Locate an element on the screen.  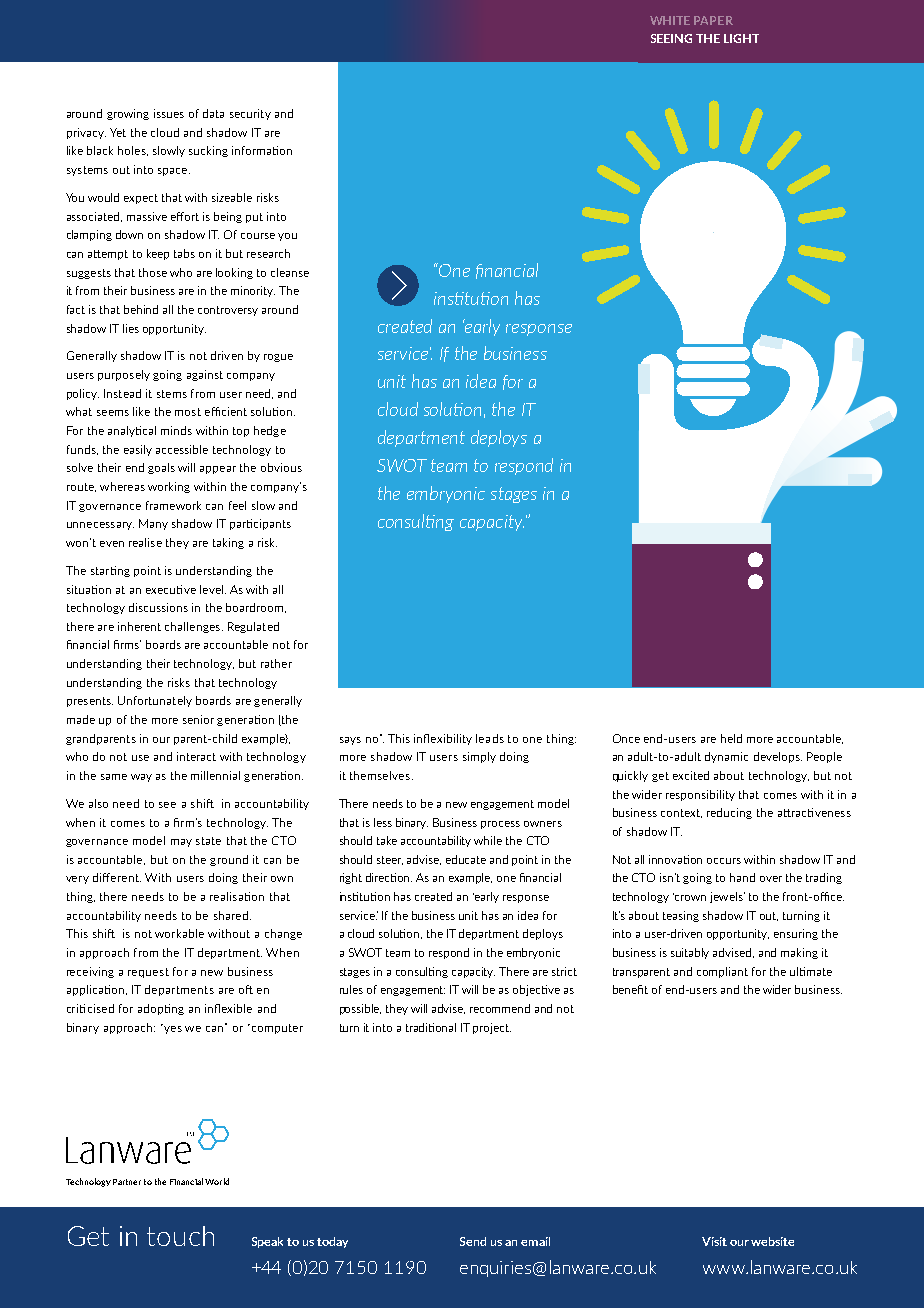
issues is located at coordinates (169, 113).
